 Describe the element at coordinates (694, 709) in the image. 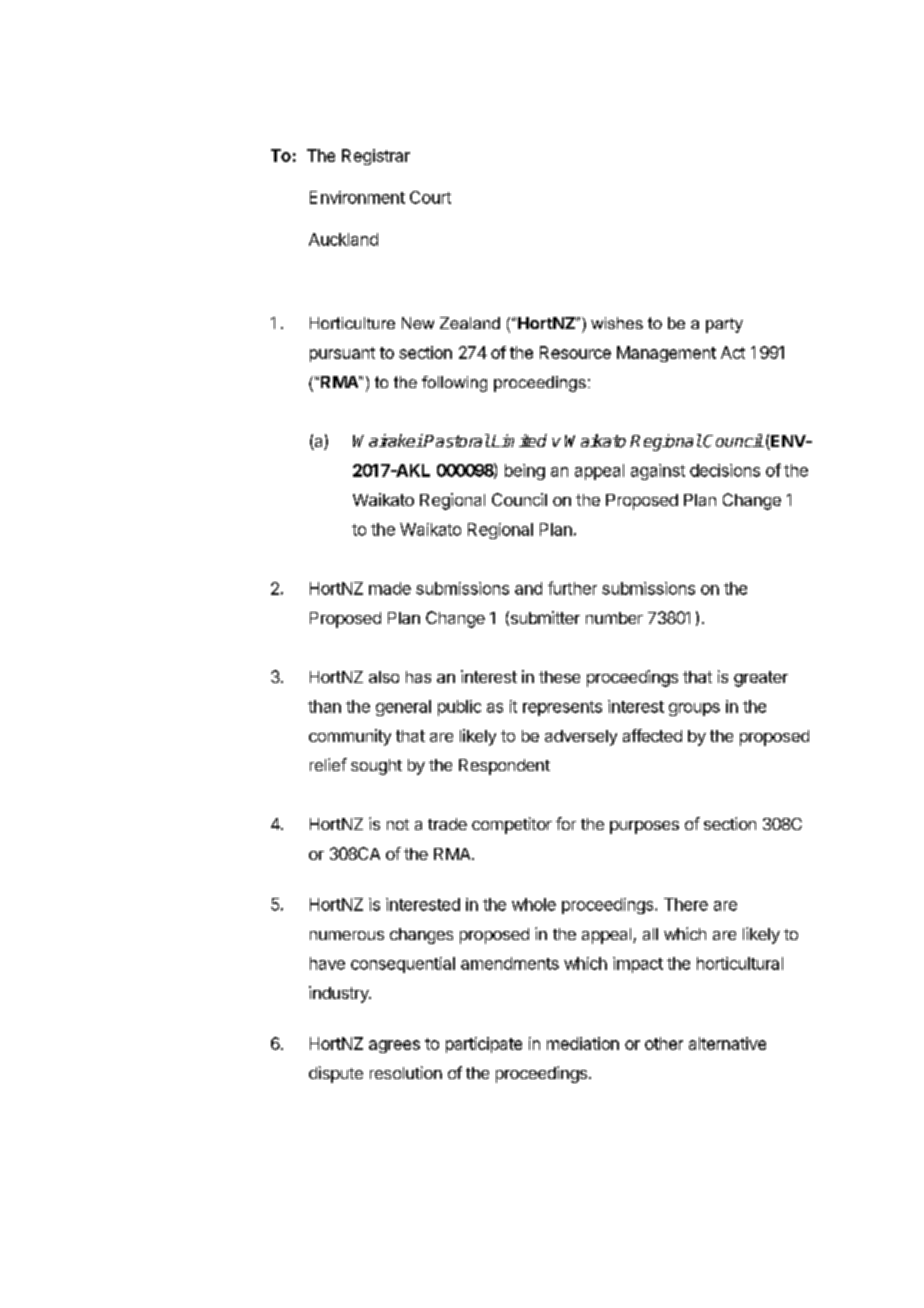

I see `groups` at that location.
